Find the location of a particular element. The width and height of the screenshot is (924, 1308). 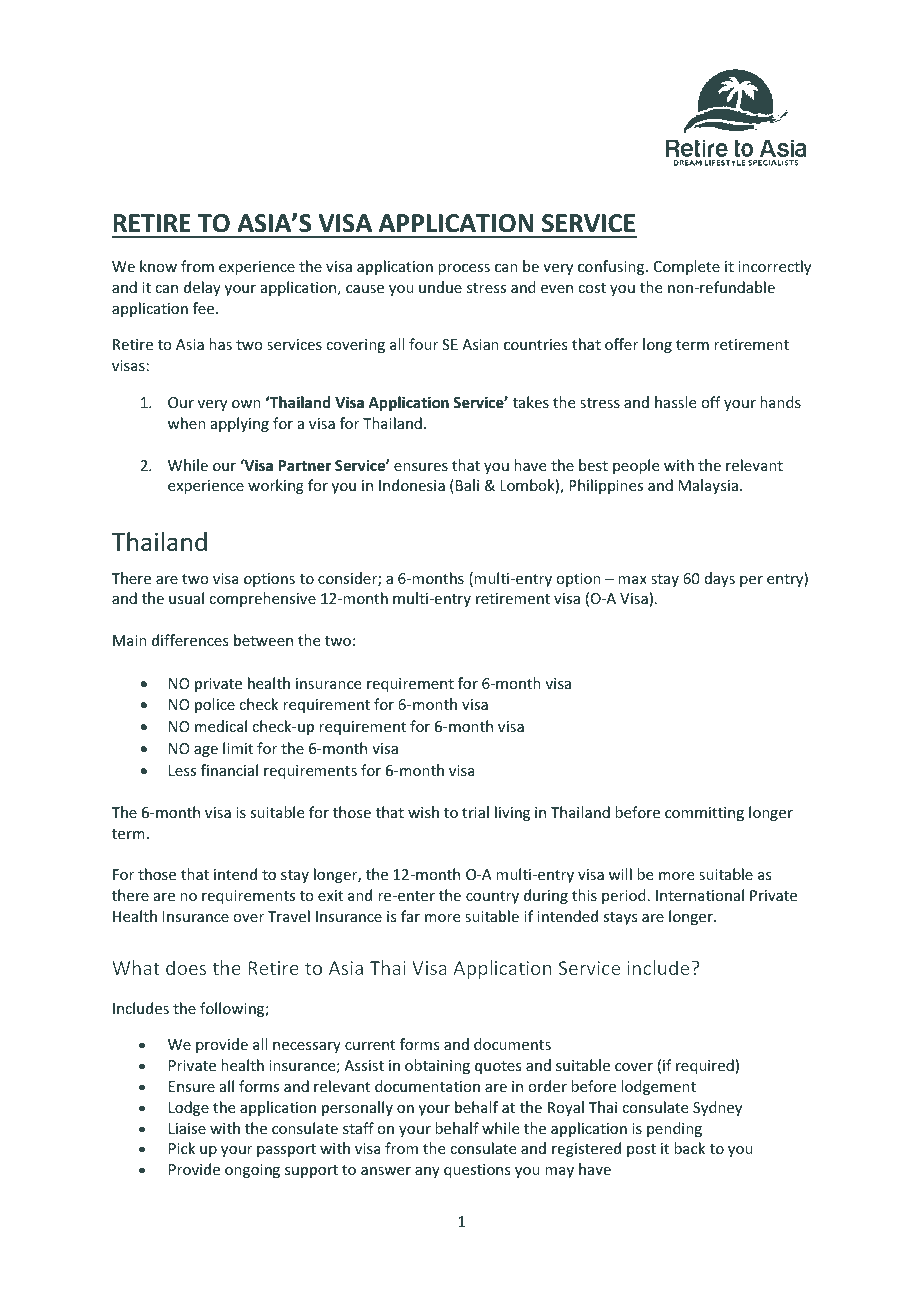

undue is located at coordinates (440, 287).
